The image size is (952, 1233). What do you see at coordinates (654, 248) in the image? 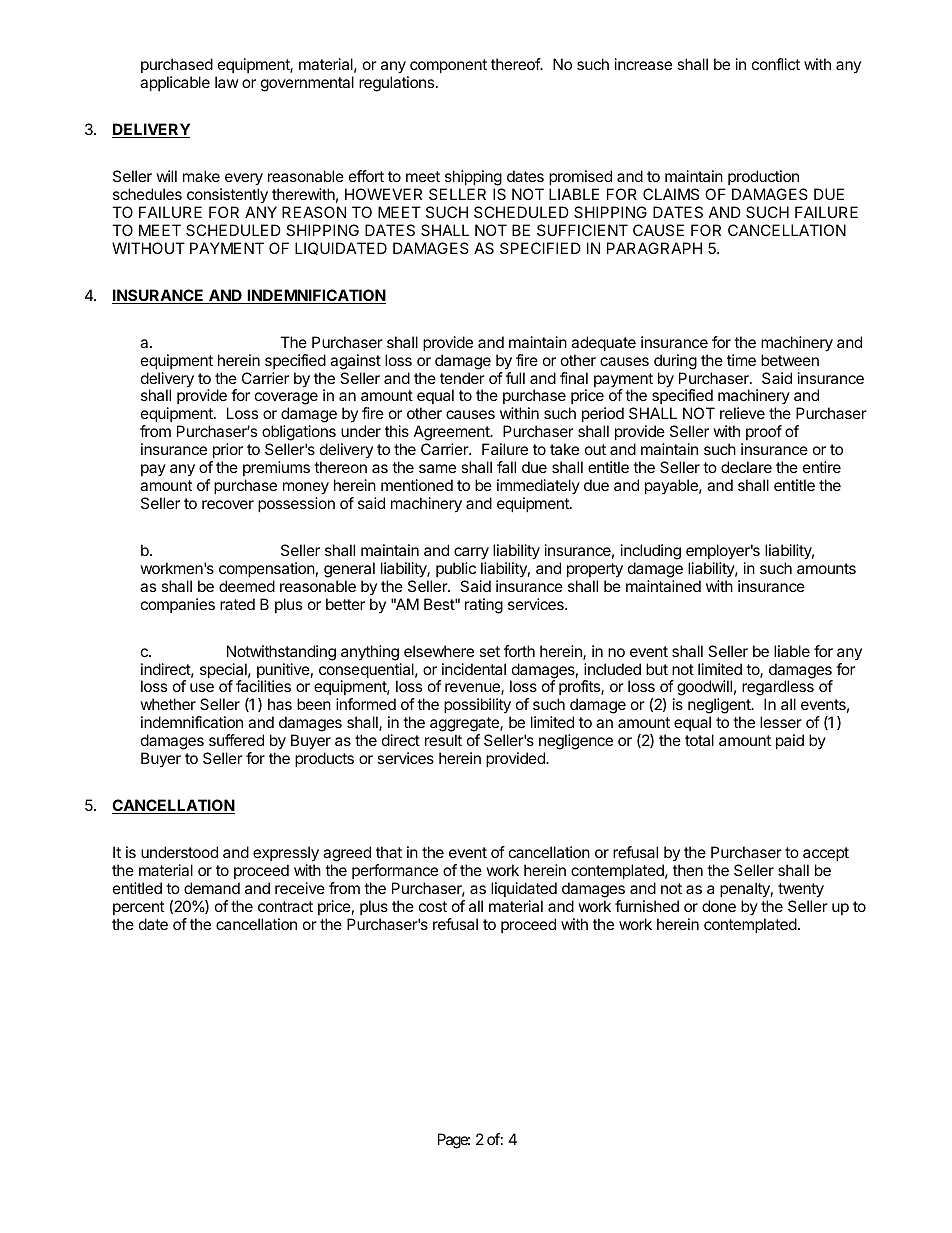
I see `PARAGRAPH` at bounding box center [654, 248].
